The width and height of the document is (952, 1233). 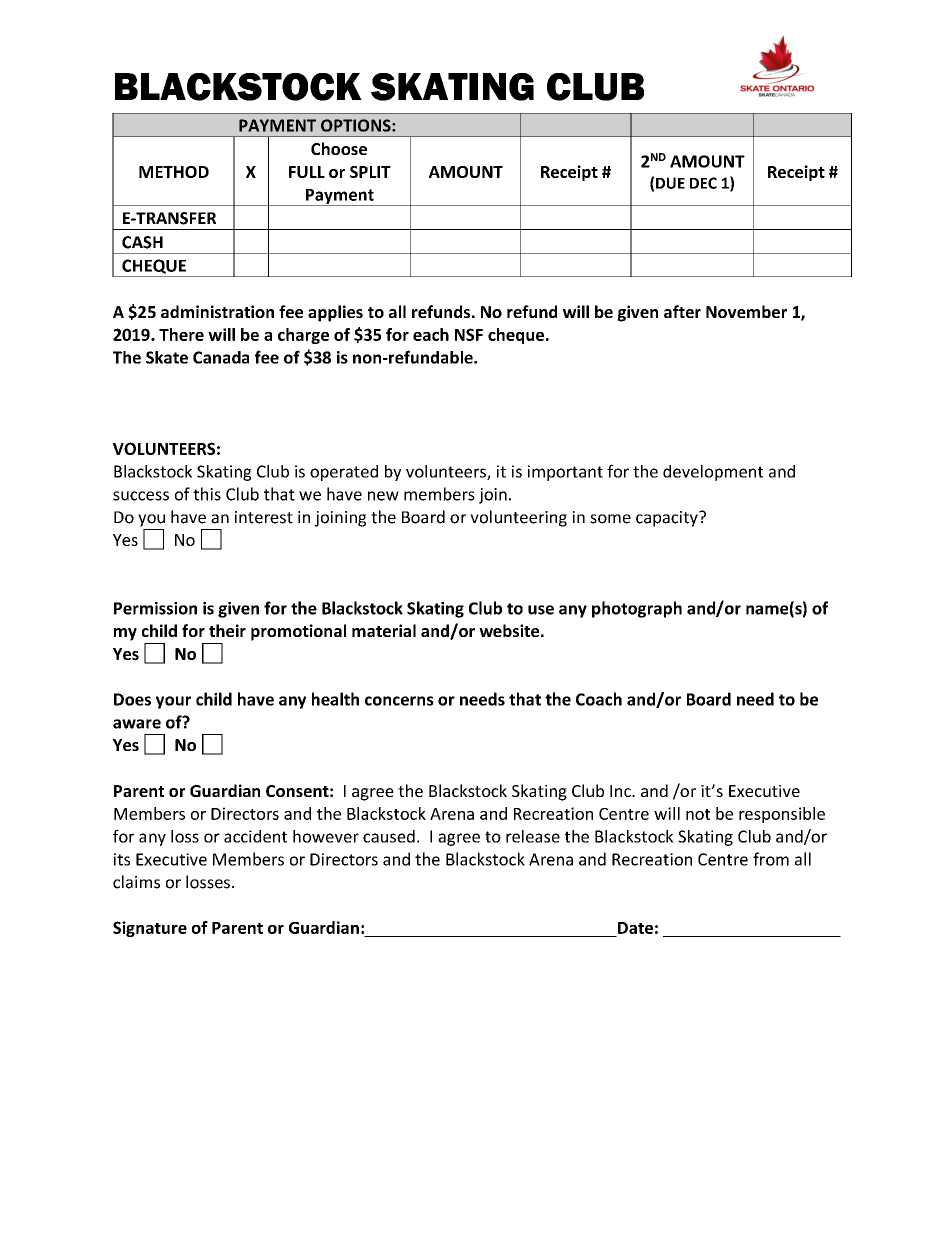 What do you see at coordinates (771, 859) in the document?
I see `from` at bounding box center [771, 859].
